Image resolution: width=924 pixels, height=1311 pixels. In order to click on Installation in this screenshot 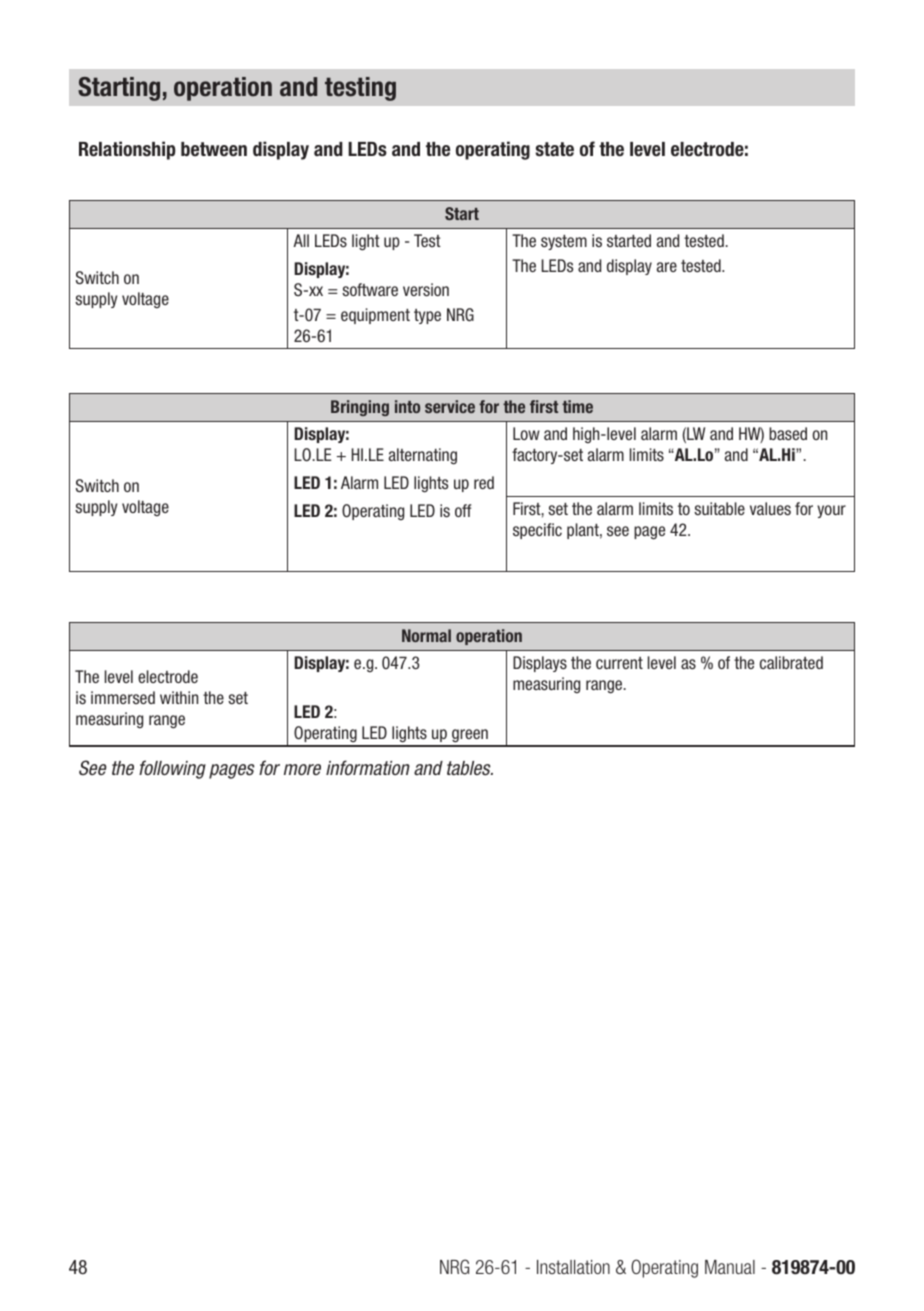, I will do `click(573, 1267)`.
